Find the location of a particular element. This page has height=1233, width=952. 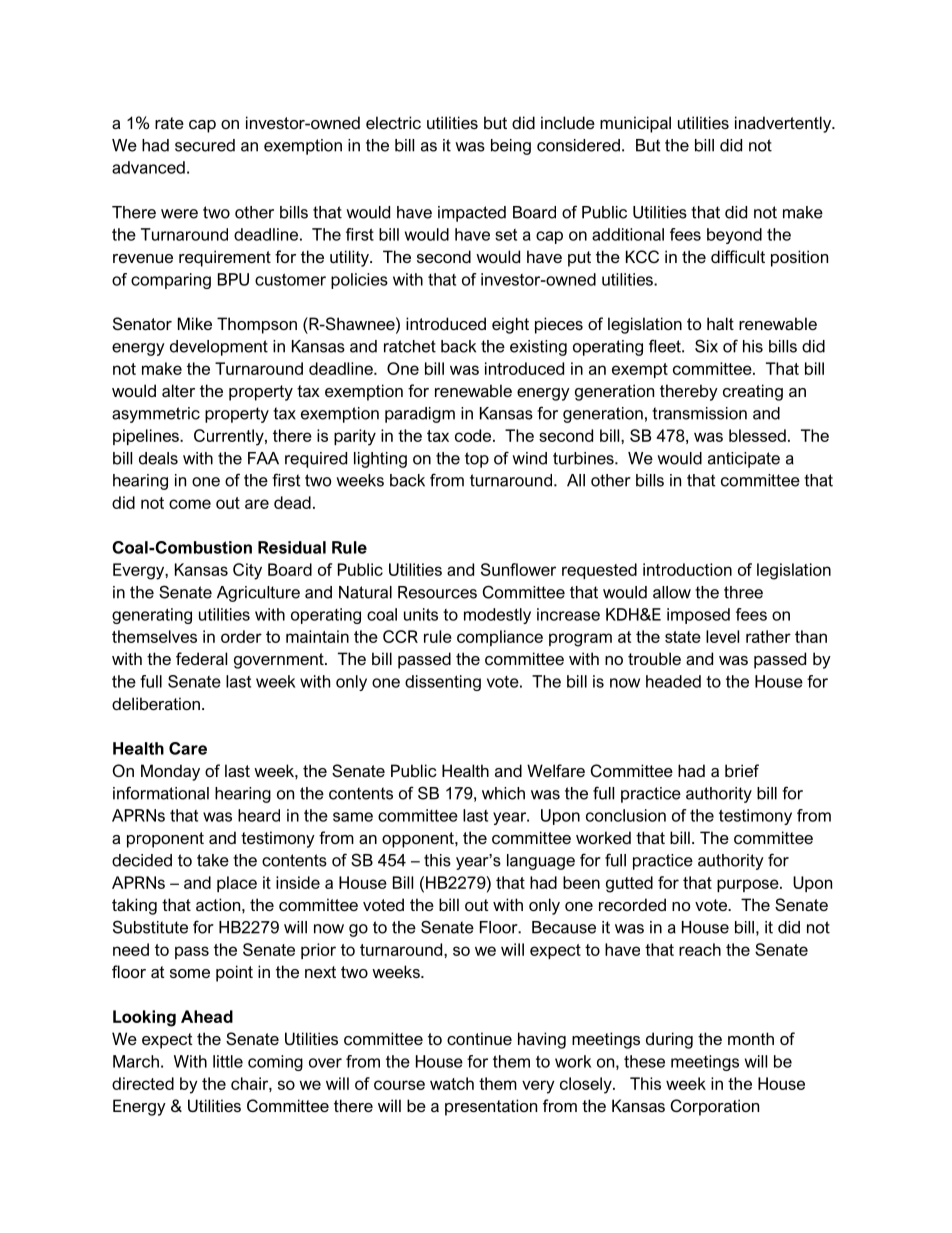

eight is located at coordinates (510, 325).
